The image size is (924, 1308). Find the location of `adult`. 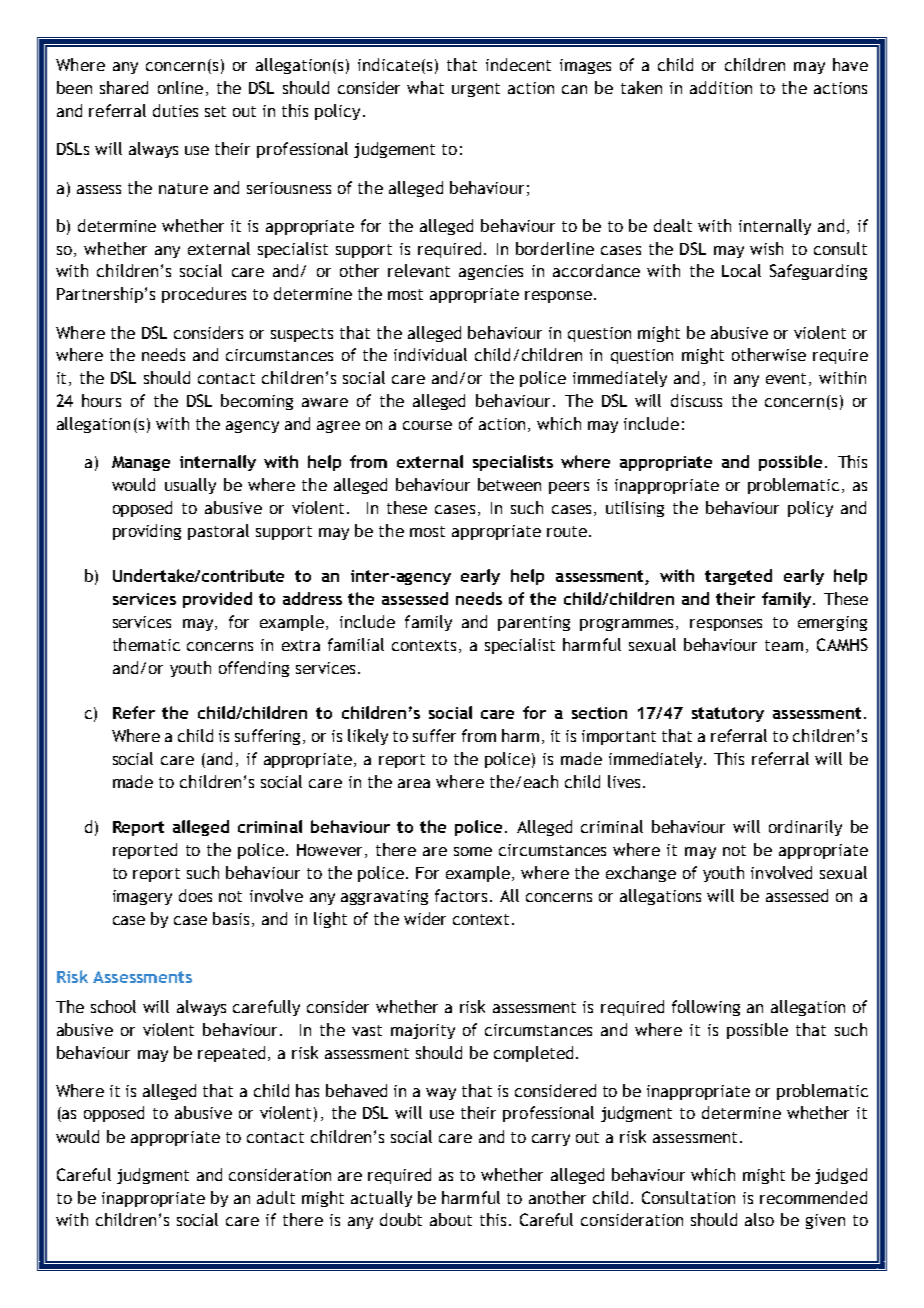

adult is located at coordinates (276, 1197).
